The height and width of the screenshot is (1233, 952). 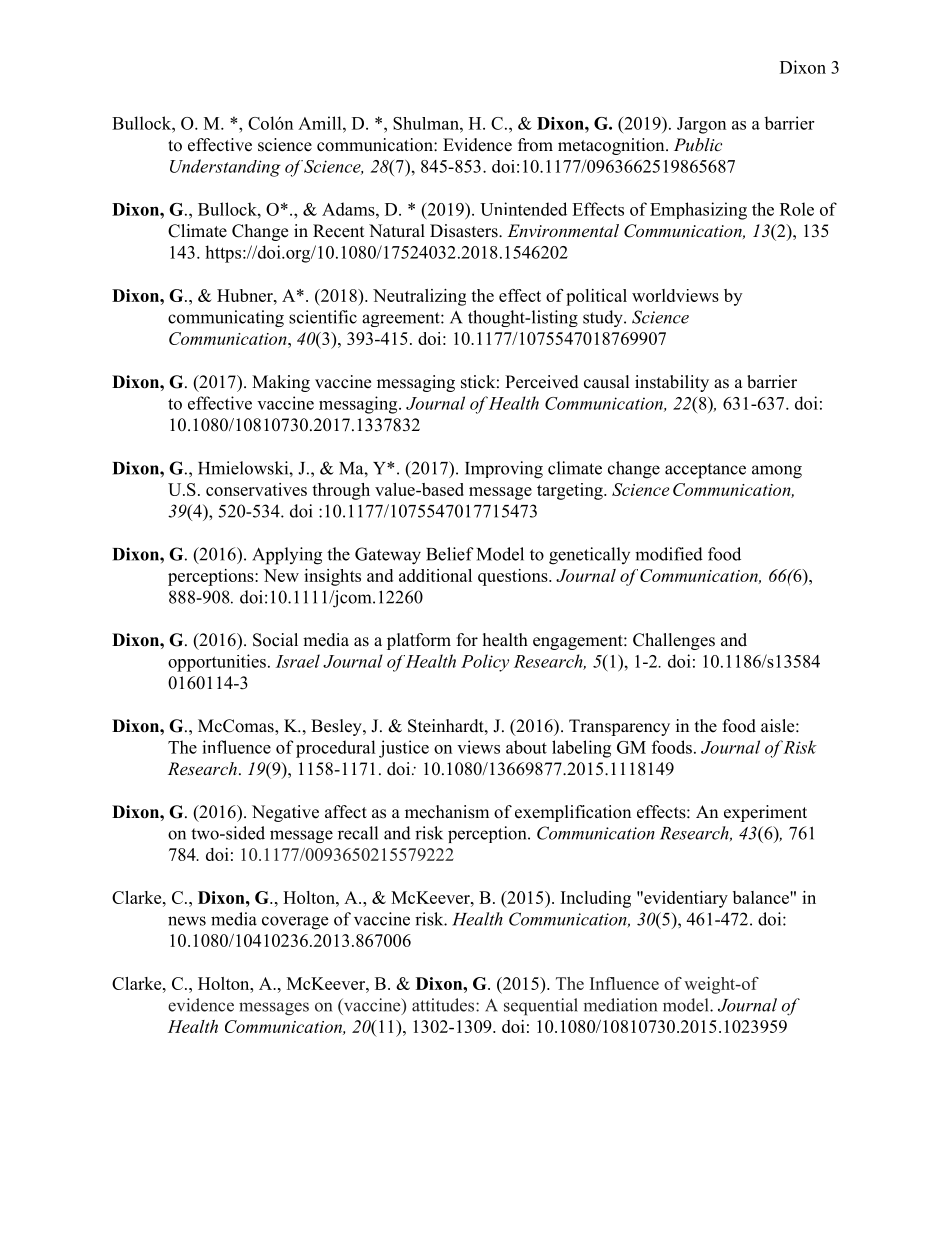 I want to click on Neutralizing, so click(x=419, y=297).
